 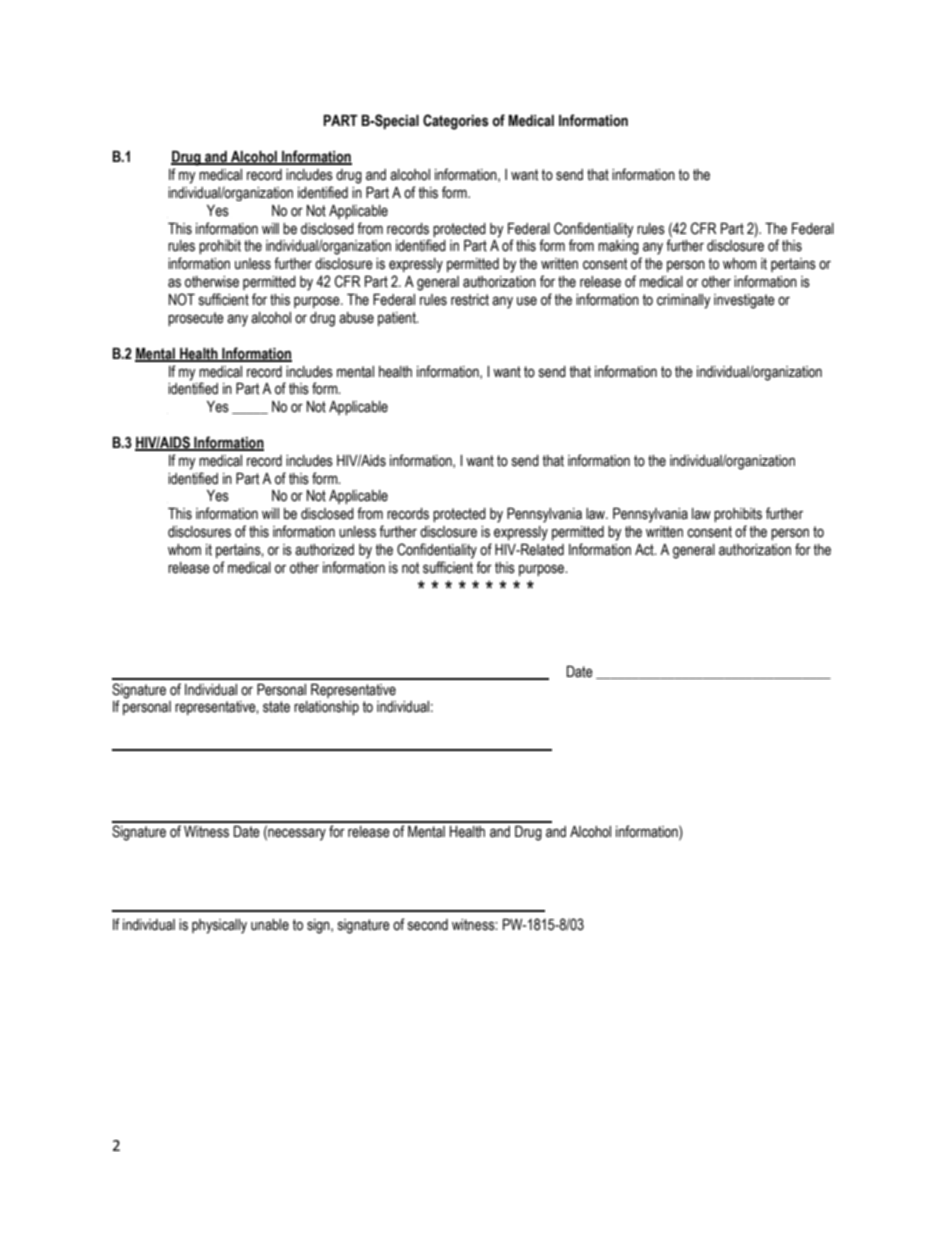 I want to click on criminally, so click(x=684, y=301).
